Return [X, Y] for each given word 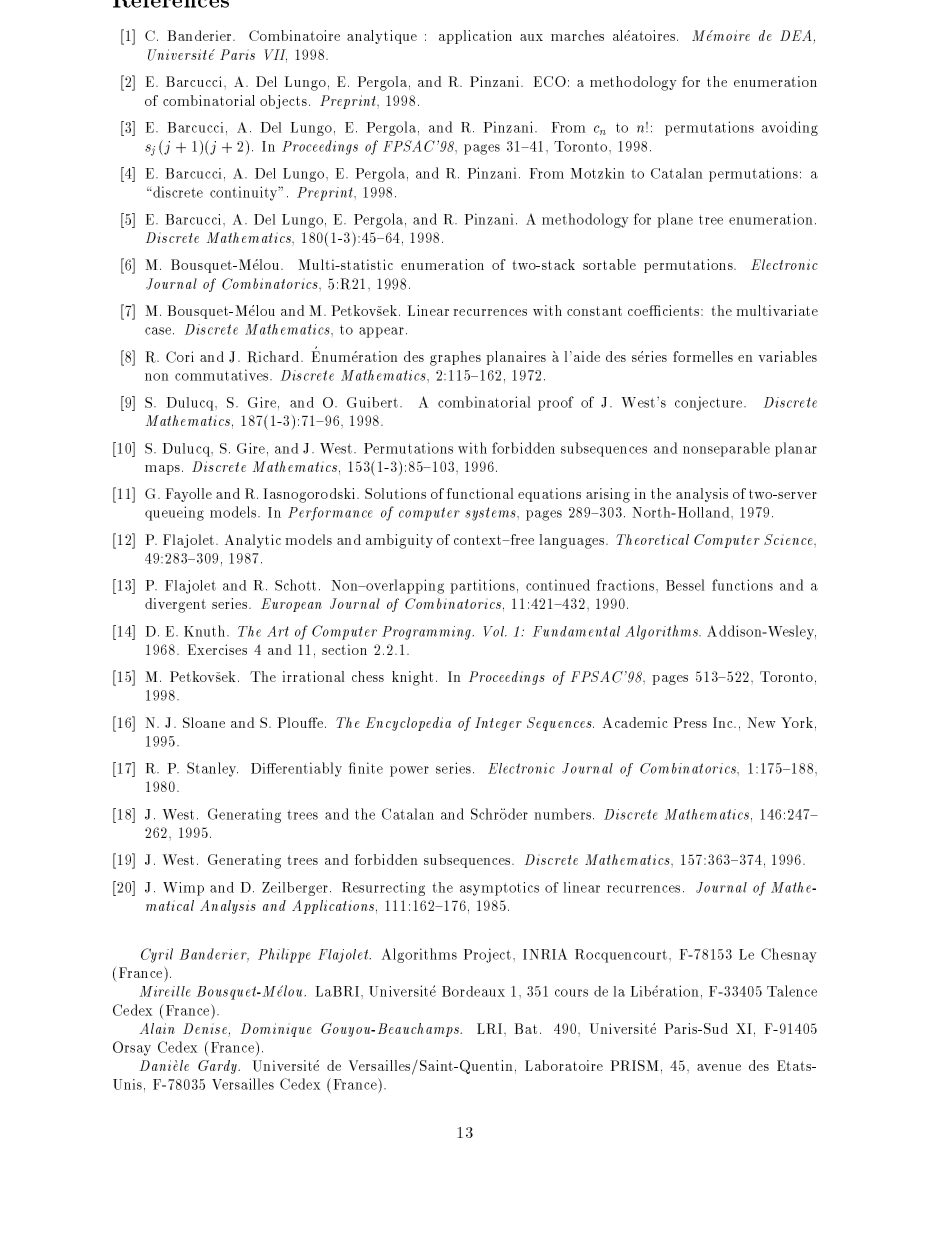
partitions [482, 586]
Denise [205, 1028]
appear [381, 332]
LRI [491, 1028]
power [409, 771]
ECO [550, 81]
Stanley [212, 769]
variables [787, 356]
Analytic [253, 541]
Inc [724, 722]
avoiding [790, 128]
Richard [275, 357]
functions [742, 585]
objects [283, 102]
